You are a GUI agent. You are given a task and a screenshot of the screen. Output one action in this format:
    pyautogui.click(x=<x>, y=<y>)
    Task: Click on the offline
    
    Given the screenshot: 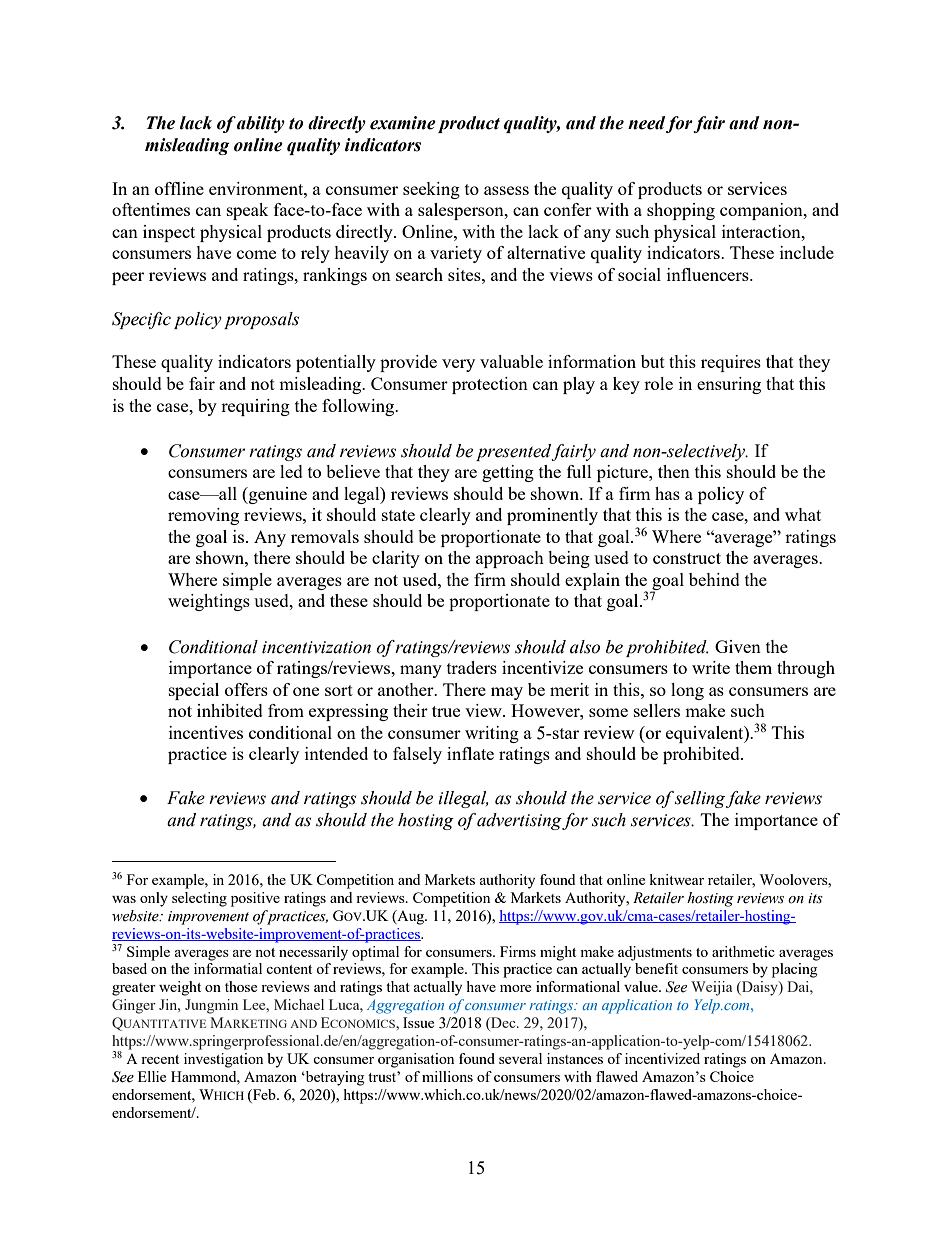 What is the action you would take?
    pyautogui.click(x=179, y=188)
